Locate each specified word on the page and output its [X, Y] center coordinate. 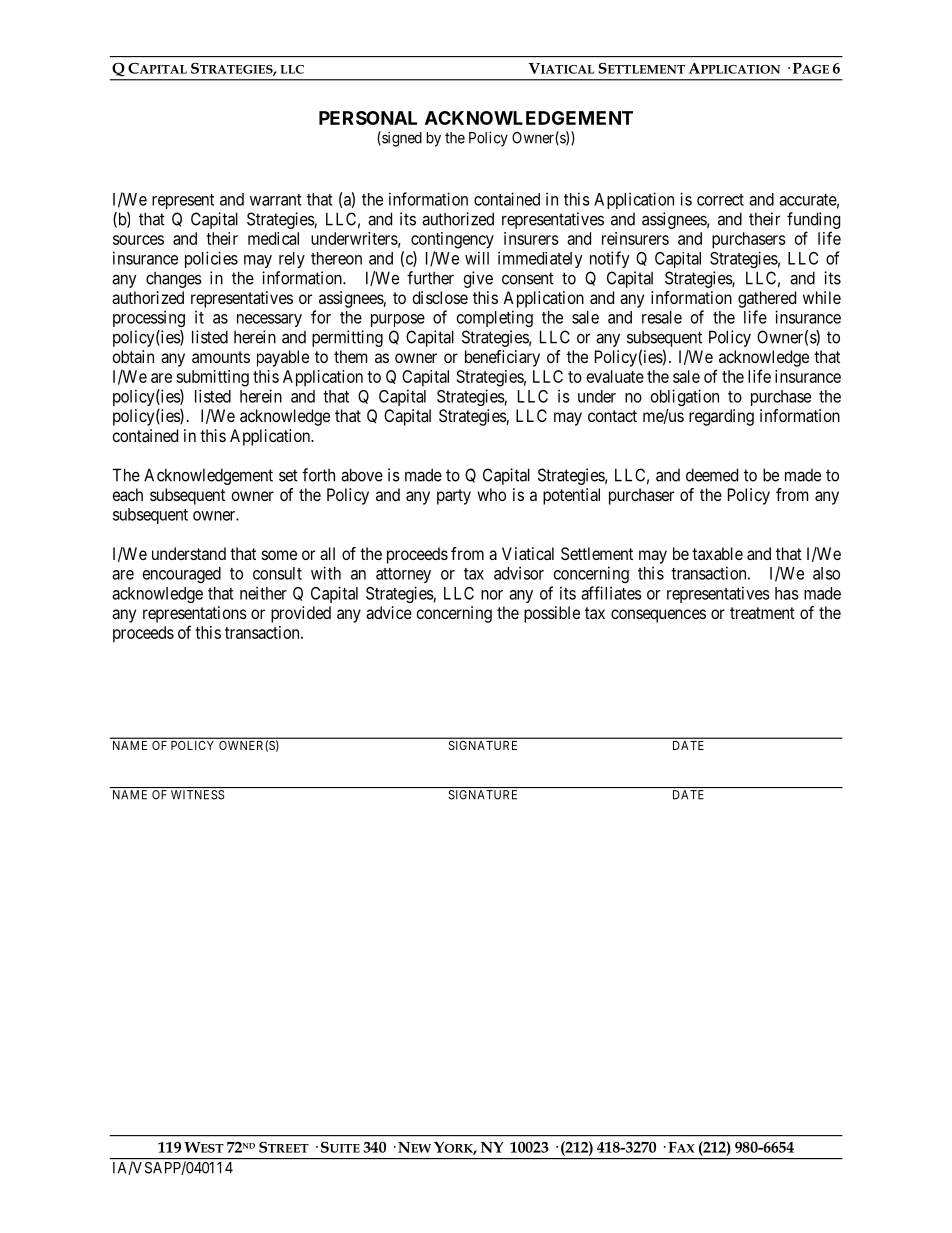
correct [720, 200]
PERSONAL [368, 118]
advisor [519, 573]
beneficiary [502, 358]
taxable [717, 553]
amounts [221, 357]
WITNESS [197, 795]
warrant [276, 200]
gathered [767, 299]
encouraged [182, 575]
